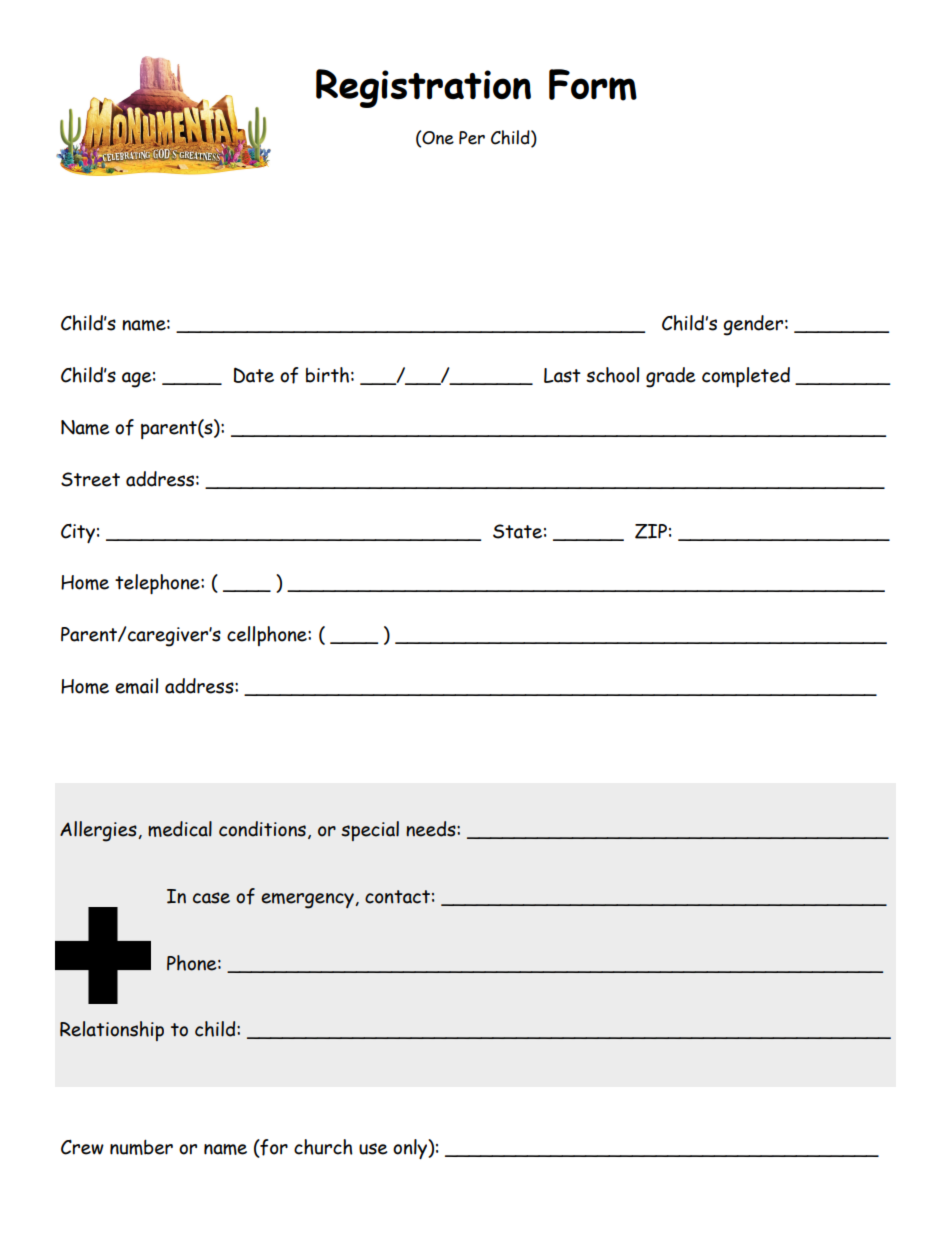 This image has width=952, height=1233. Describe the element at coordinates (423, 88) in the image. I see `Registration` at that location.
